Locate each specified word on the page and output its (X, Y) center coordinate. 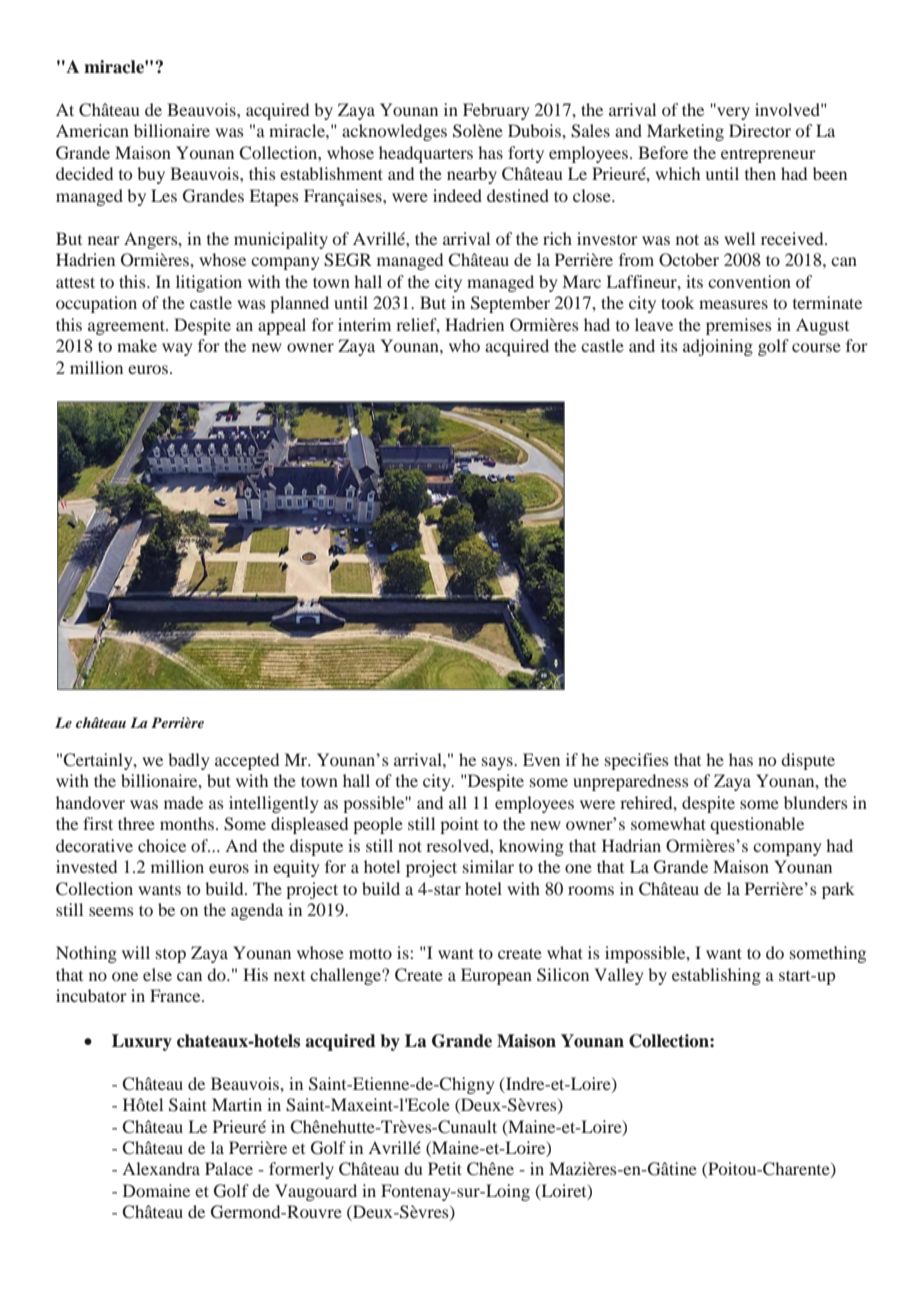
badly (189, 761)
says (498, 763)
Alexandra (161, 1168)
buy (151, 175)
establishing (716, 976)
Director (760, 130)
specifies (637, 761)
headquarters (426, 154)
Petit (445, 1168)
